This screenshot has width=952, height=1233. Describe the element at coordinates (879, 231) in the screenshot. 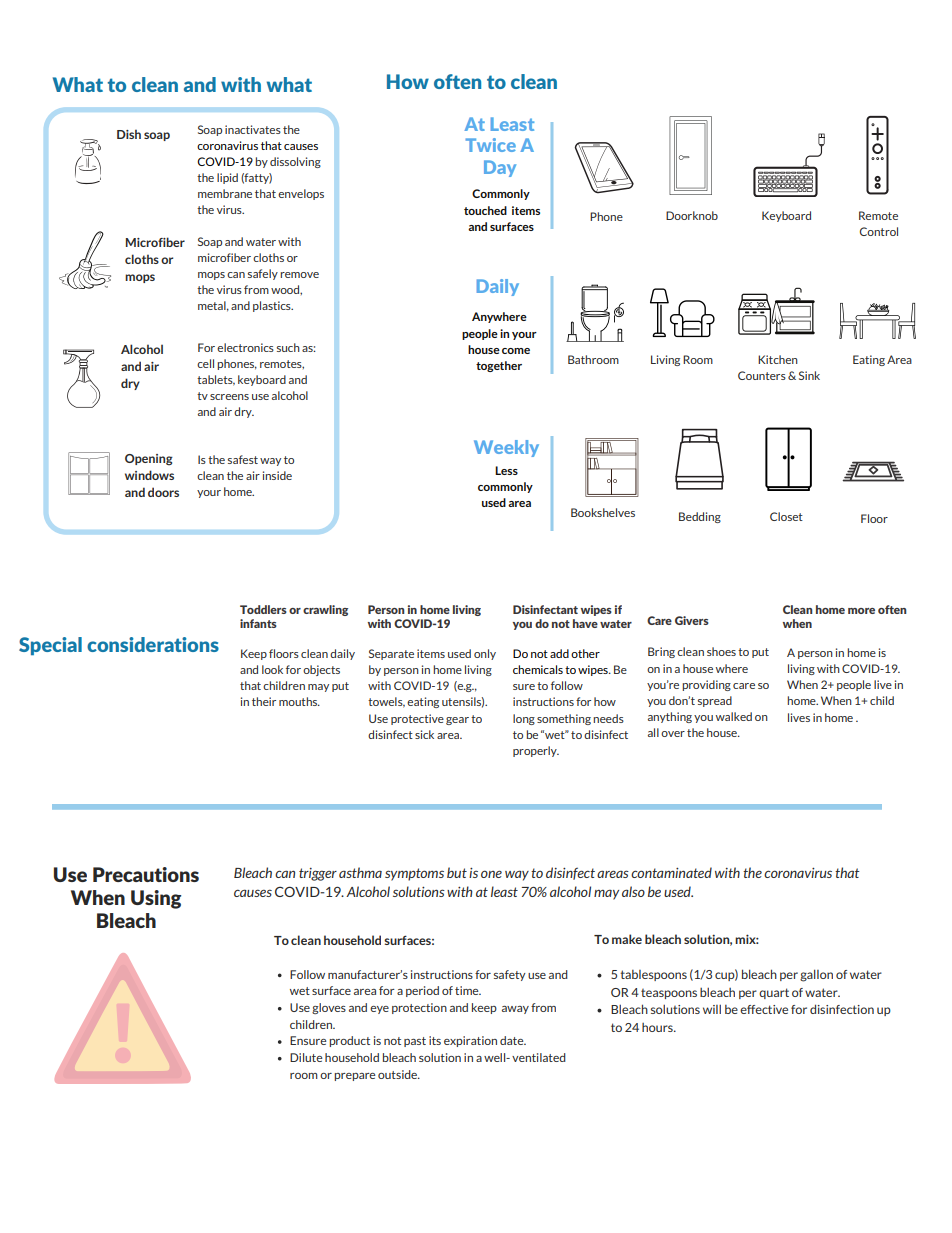

I see `Control` at that location.
